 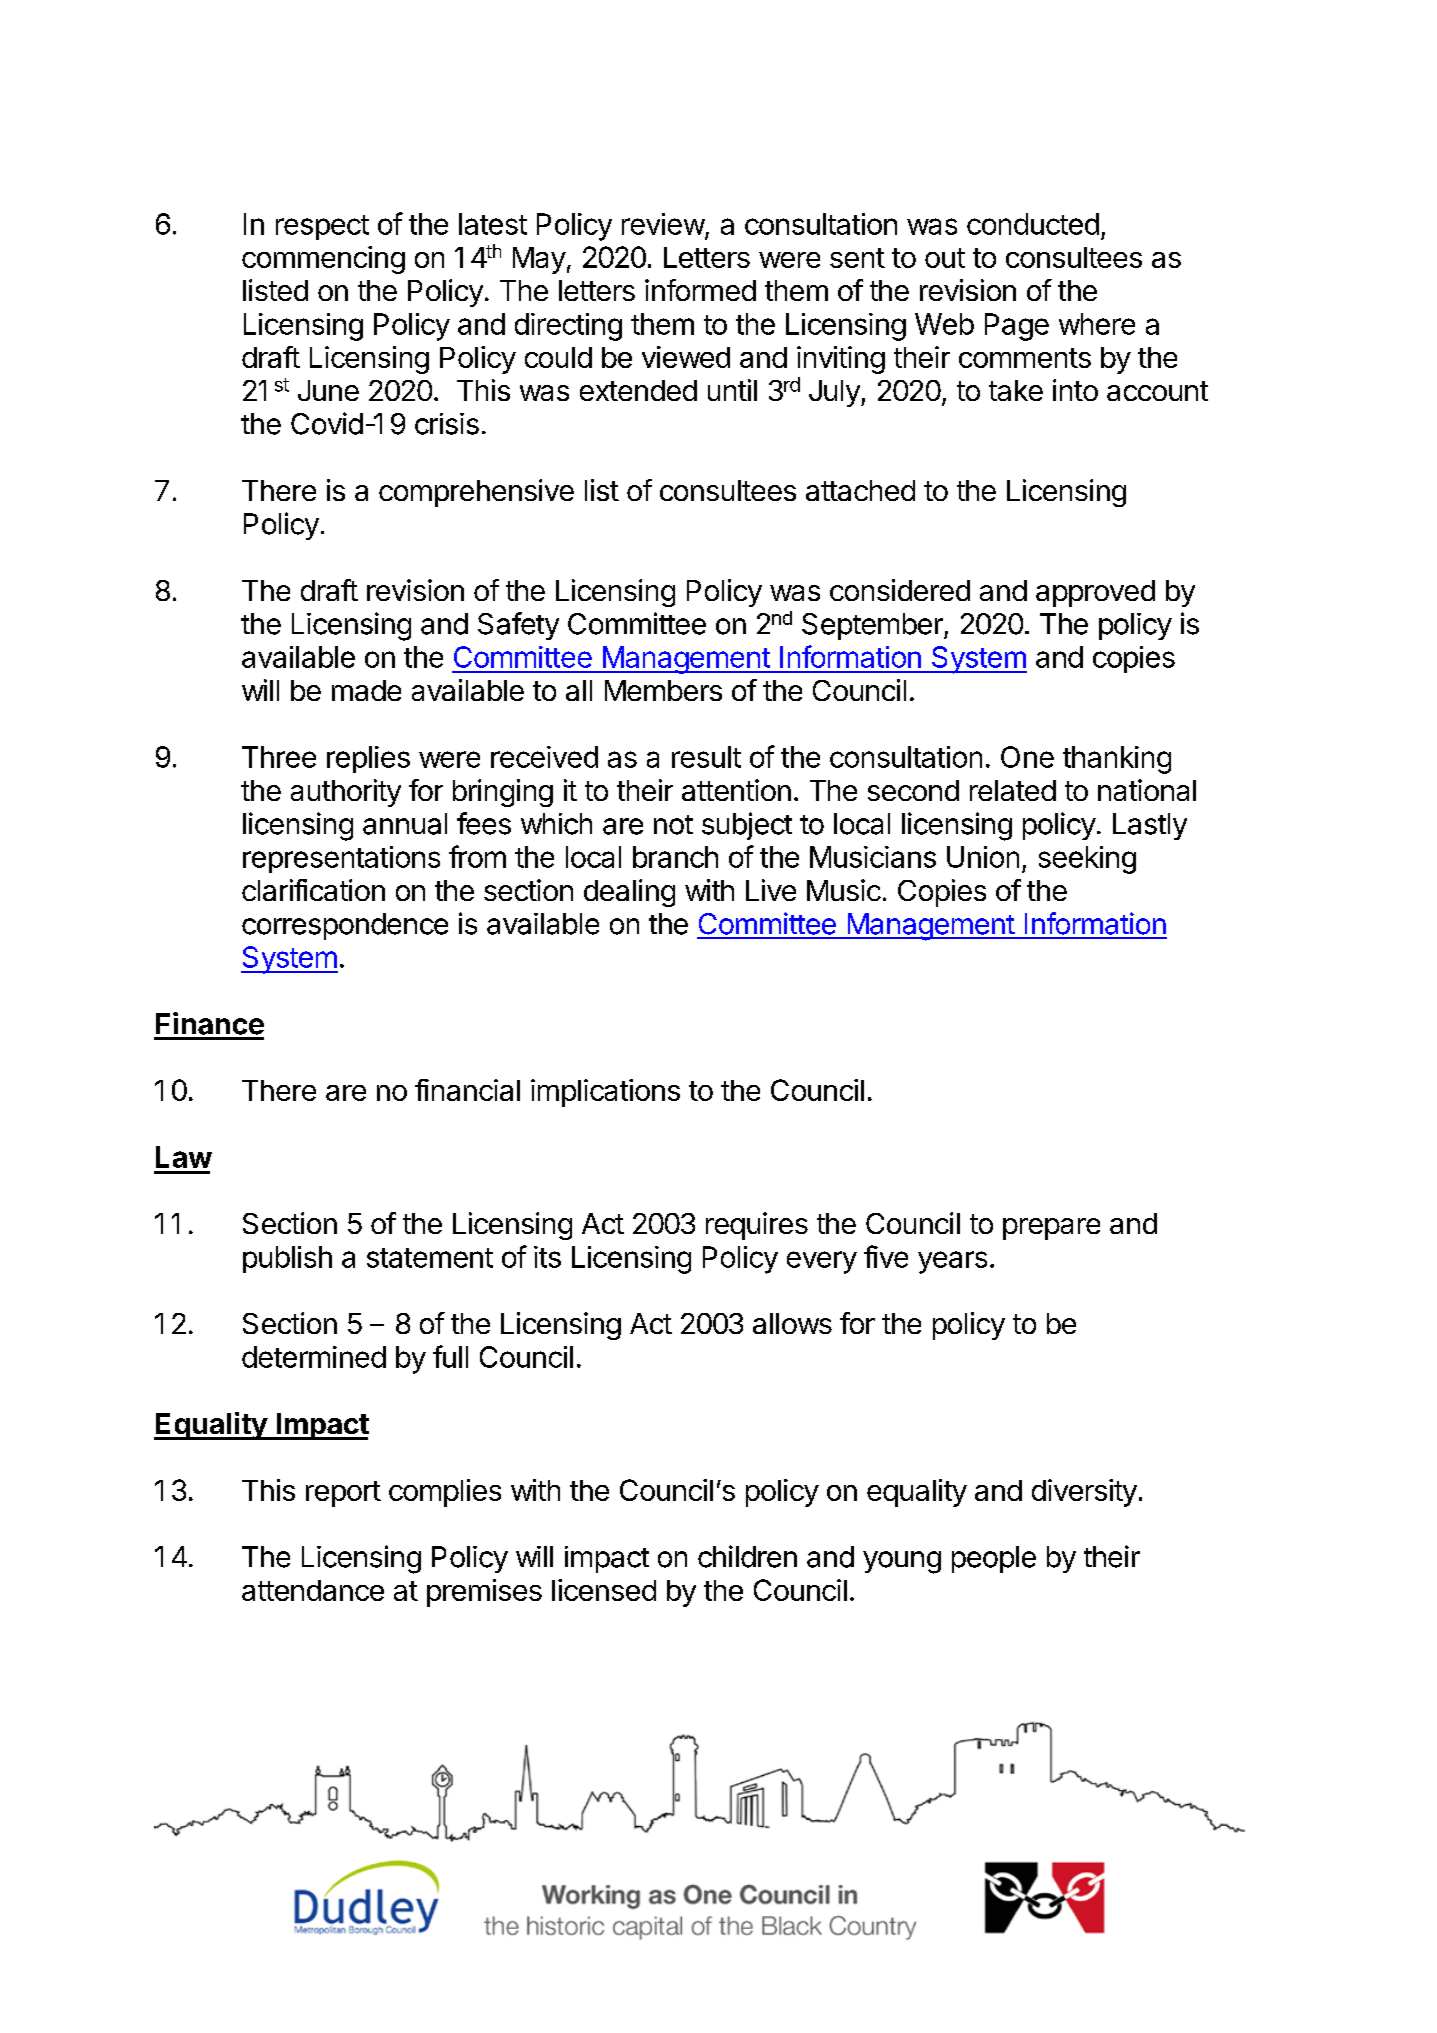 I want to click on implications, so click(x=605, y=1093).
